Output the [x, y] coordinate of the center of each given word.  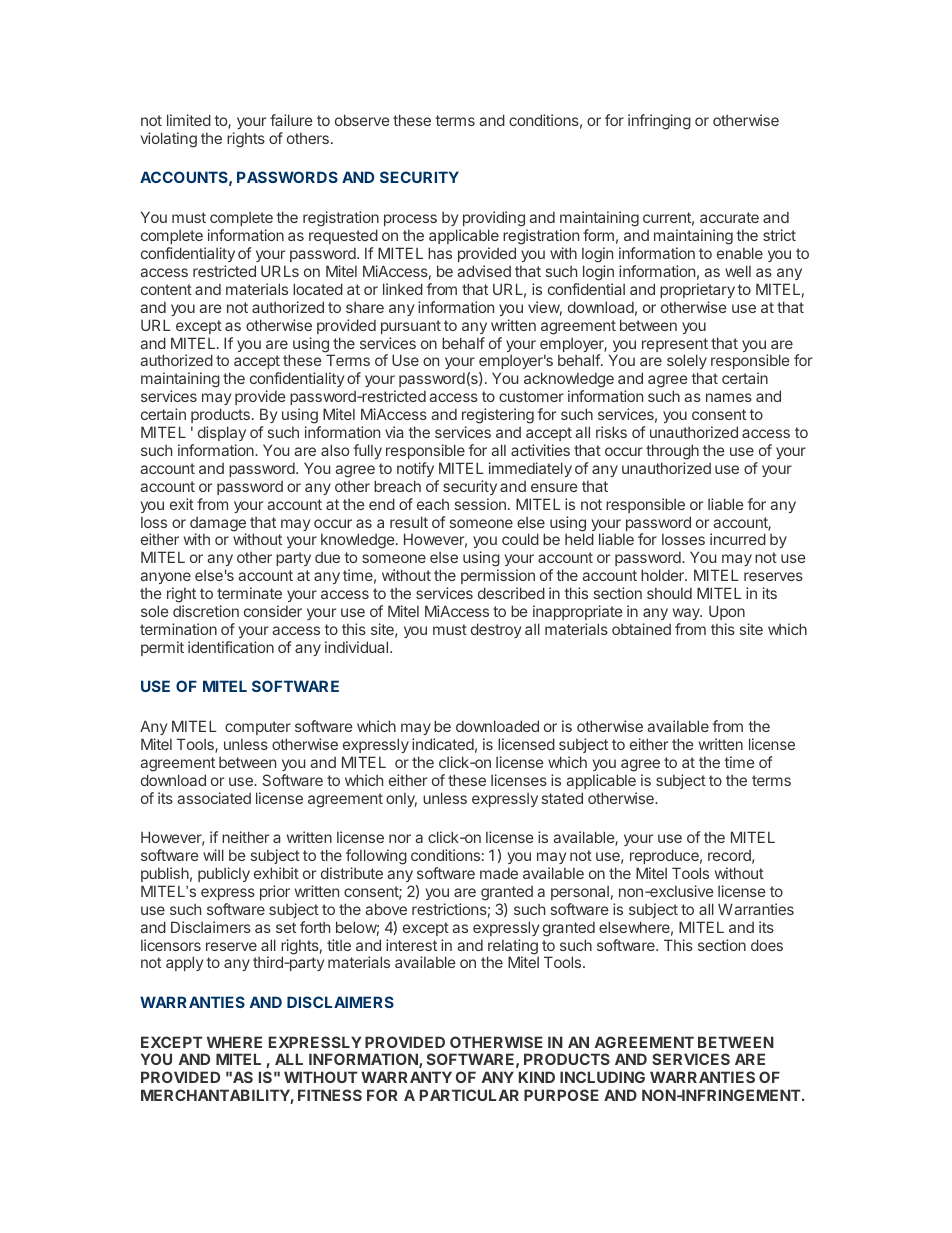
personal [580, 893]
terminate [249, 593]
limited [189, 120]
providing [493, 220]
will [213, 855]
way [687, 614]
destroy [496, 630]
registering [498, 416]
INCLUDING [602, 1077]
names [729, 397]
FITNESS [330, 1095]
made [499, 873]
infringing [659, 122]
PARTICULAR [469, 1095]
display [222, 433]
